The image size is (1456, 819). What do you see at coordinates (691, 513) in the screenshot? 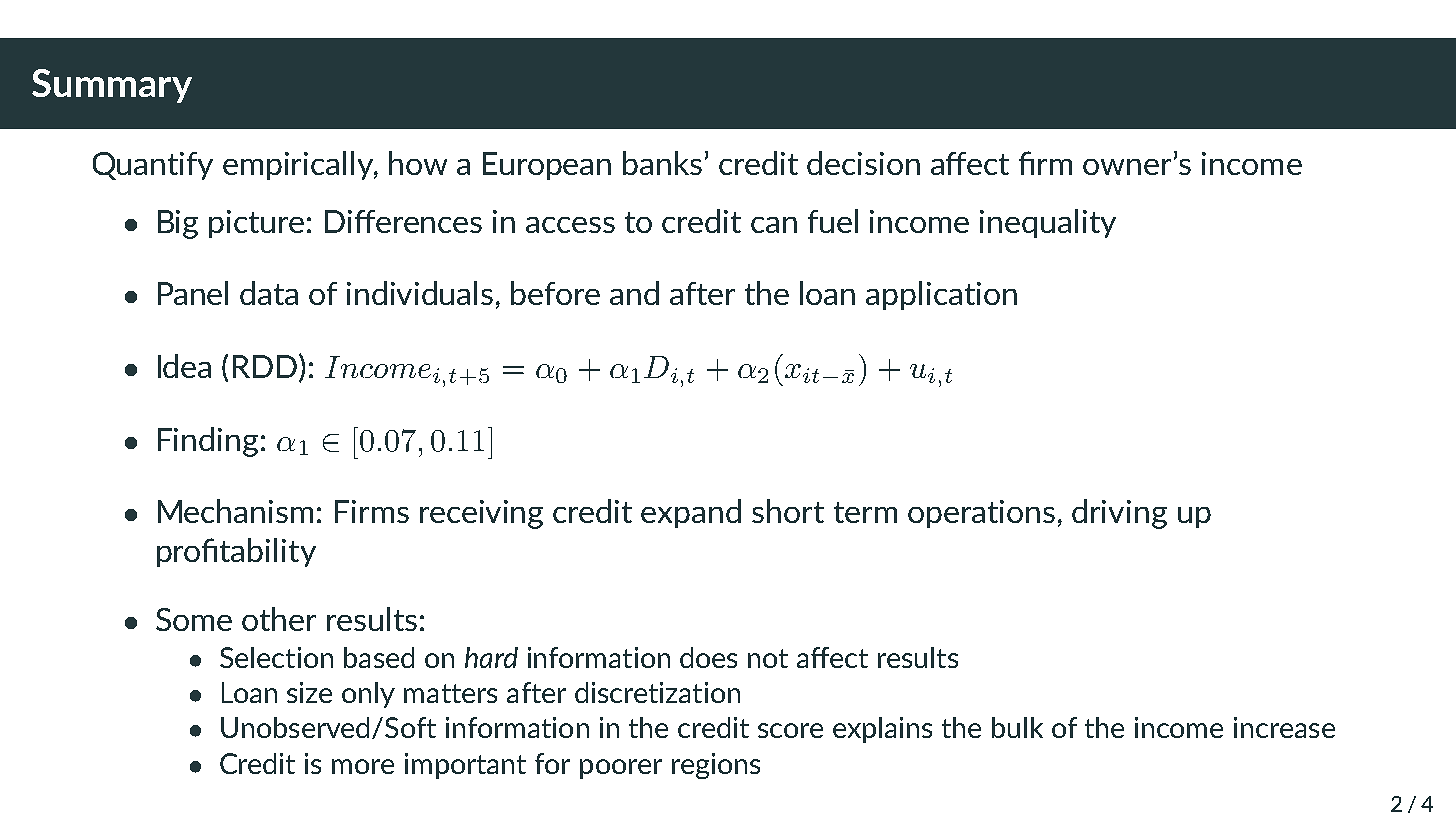
I see `expand` at bounding box center [691, 513].
